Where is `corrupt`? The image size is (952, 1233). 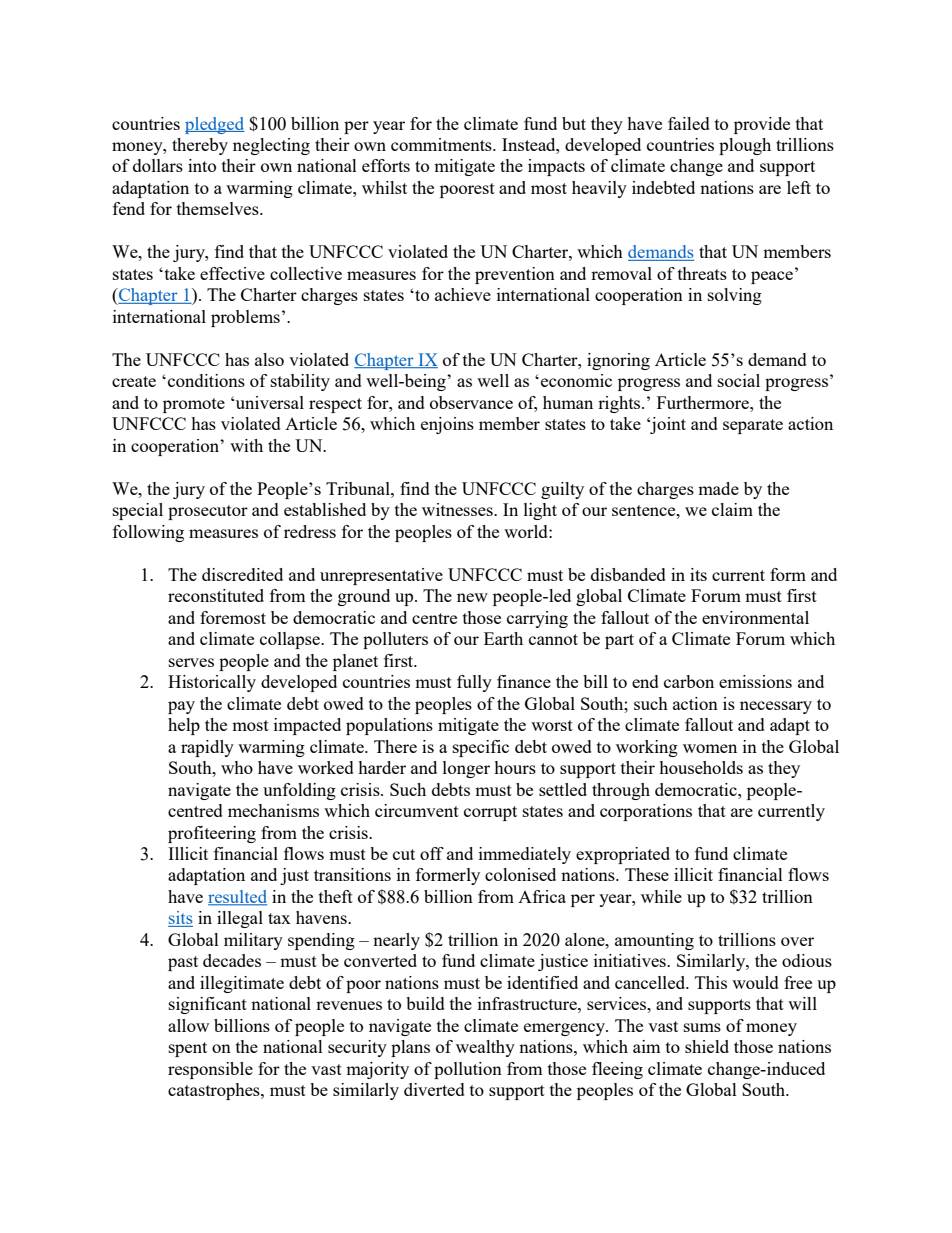
corrupt is located at coordinates (490, 813).
